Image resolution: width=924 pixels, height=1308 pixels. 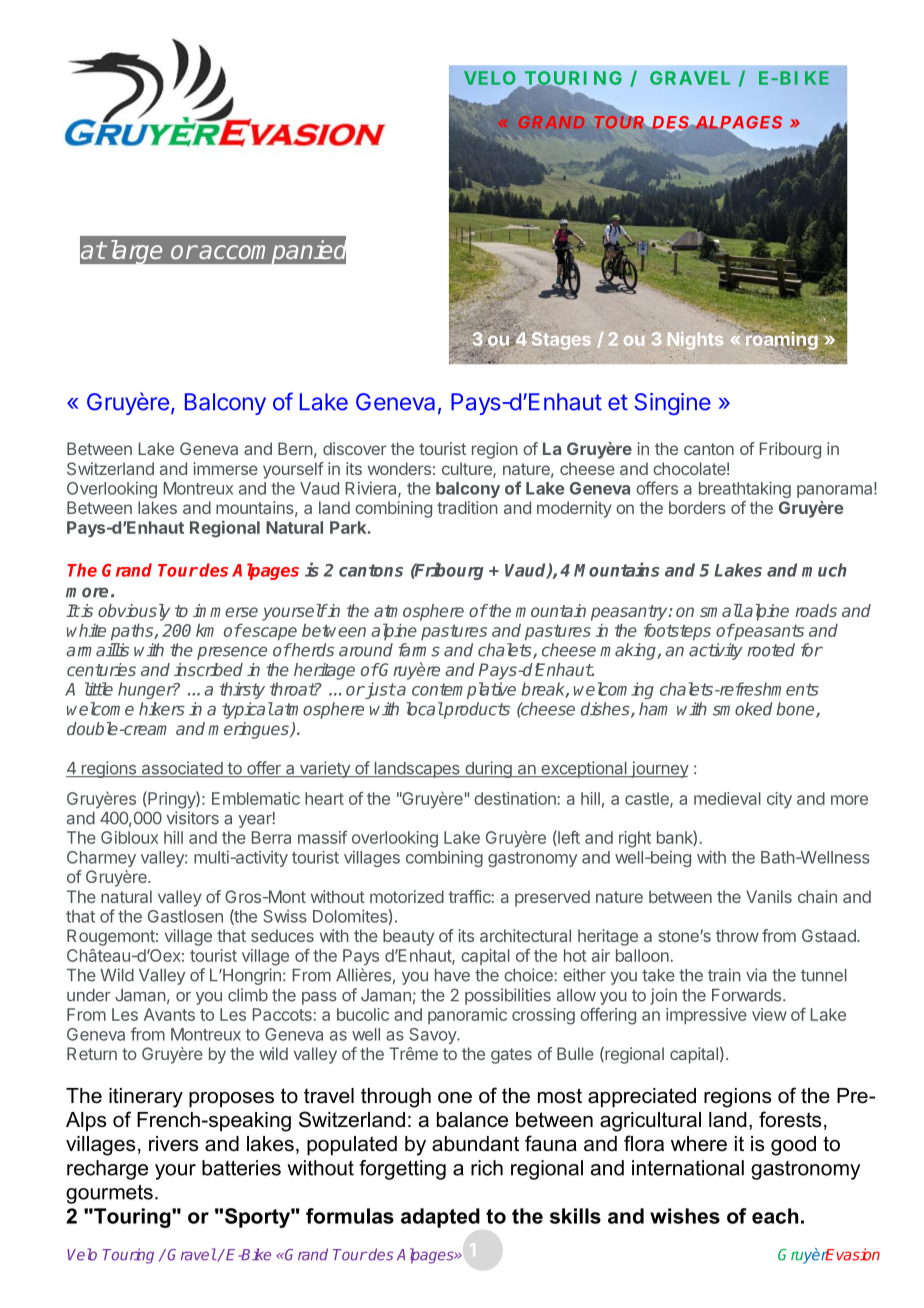 I want to click on visitors, so click(x=192, y=818).
